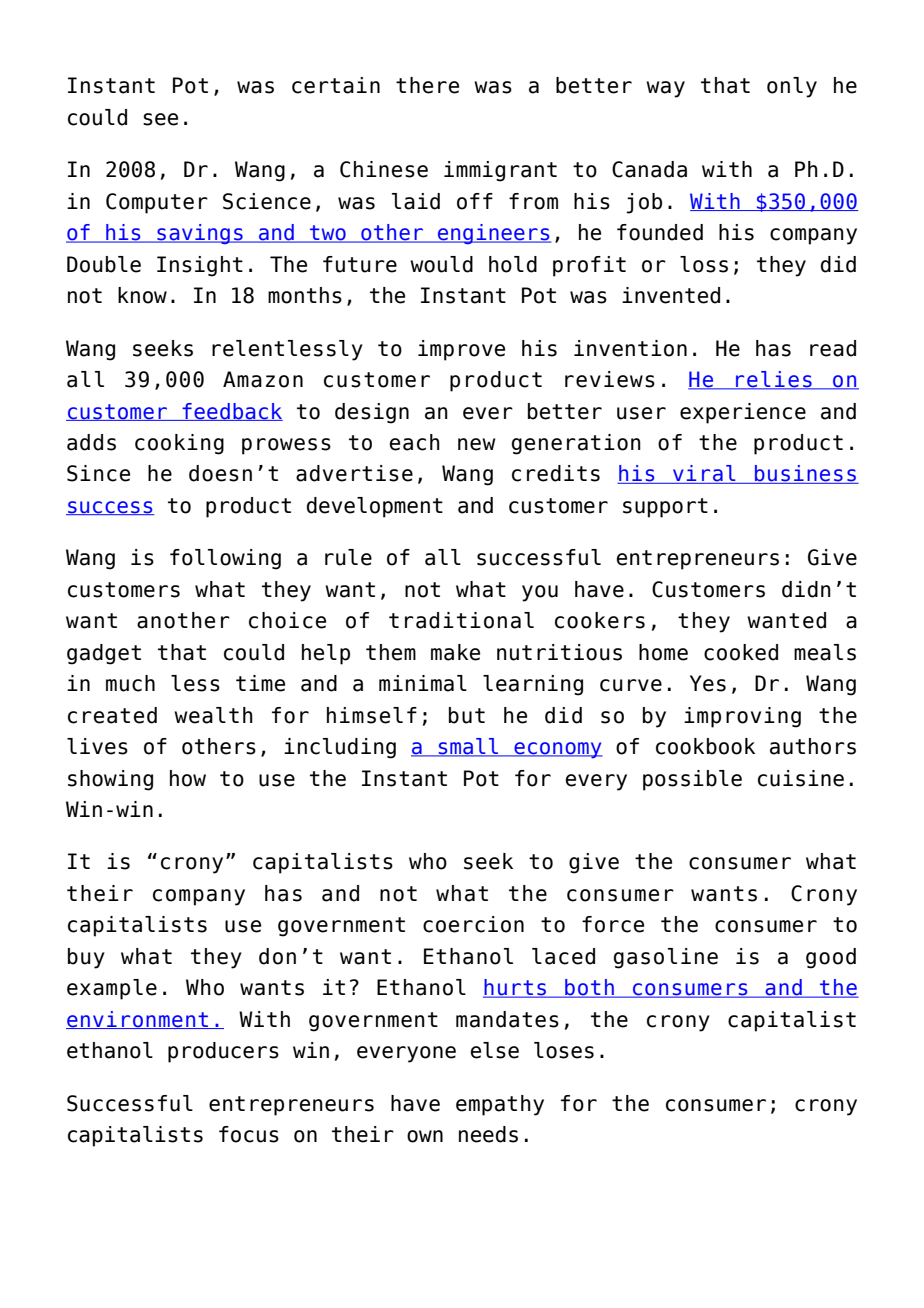 This image has height=1308, width=924. Describe the element at coordinates (225, 559) in the image. I see `following` at that location.
